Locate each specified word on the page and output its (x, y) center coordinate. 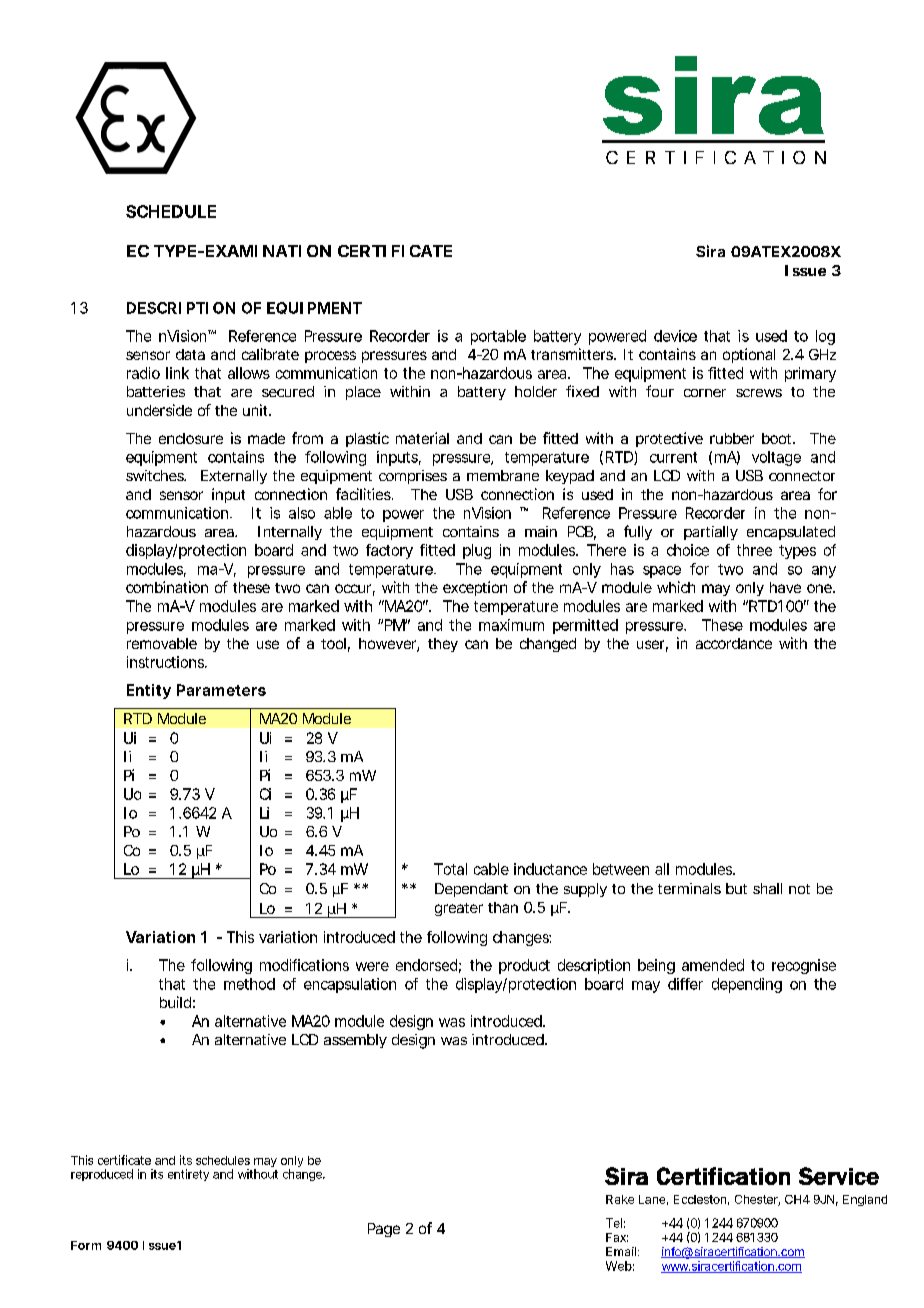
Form (86, 1245)
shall (767, 888)
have (785, 587)
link (177, 373)
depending (747, 985)
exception (475, 588)
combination (167, 587)
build (175, 1002)
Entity (149, 691)
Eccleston (700, 1199)
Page (384, 1230)
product (524, 966)
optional (749, 355)
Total (450, 869)
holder (536, 391)
